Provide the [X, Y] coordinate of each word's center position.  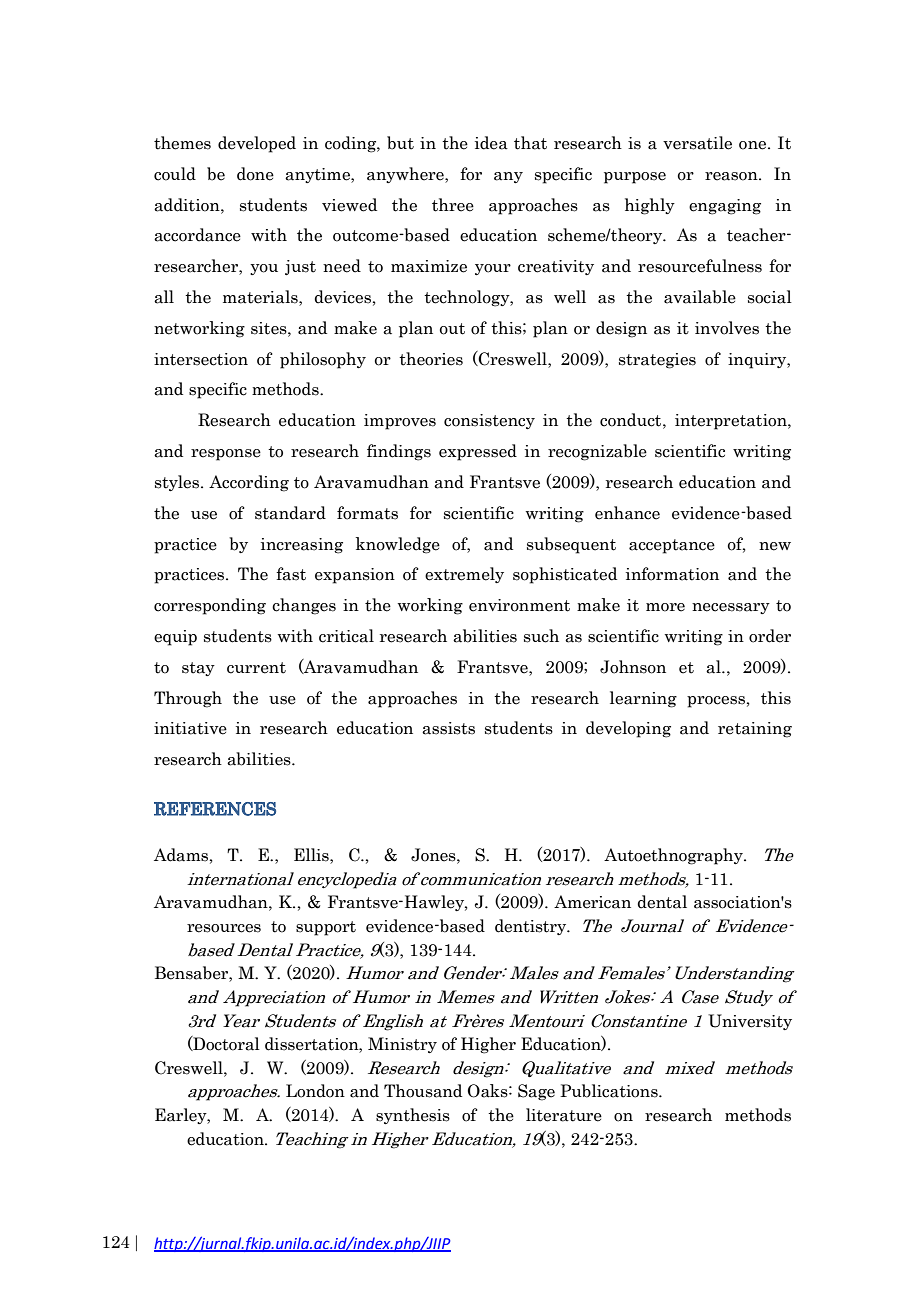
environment [519, 605]
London [315, 1091]
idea [491, 143]
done [255, 174]
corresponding [210, 606]
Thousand [423, 1091]
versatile [697, 143]
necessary [731, 608]
